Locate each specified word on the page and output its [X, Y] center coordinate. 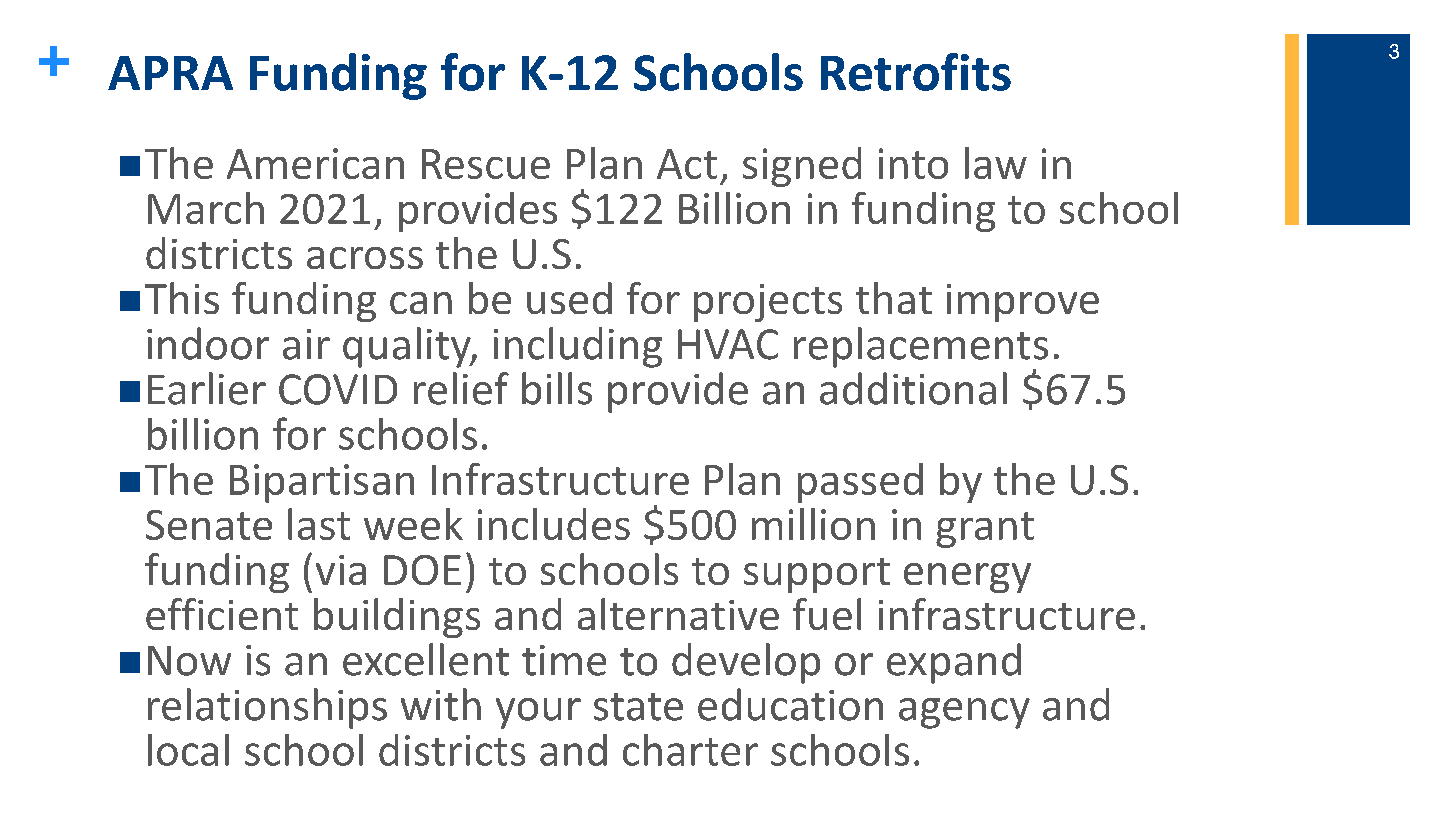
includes [554, 524]
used [569, 298]
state [638, 707]
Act [687, 164]
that [894, 298]
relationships [267, 708]
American [315, 163]
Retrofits [916, 72]
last [319, 524]
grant [985, 530]
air [306, 344]
